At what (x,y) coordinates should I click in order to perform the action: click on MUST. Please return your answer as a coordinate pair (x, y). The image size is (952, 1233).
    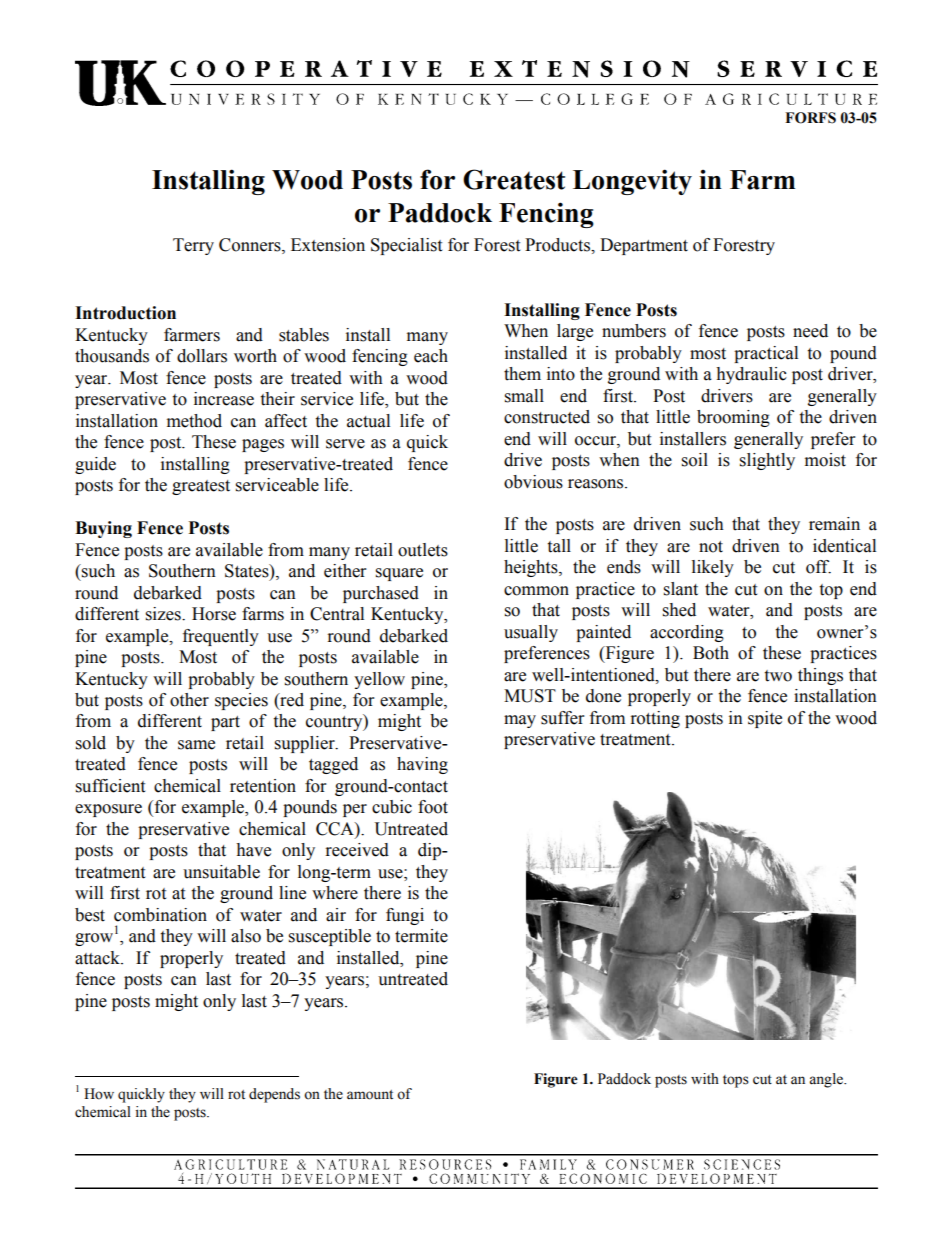
    Looking at the image, I should click on (530, 696).
